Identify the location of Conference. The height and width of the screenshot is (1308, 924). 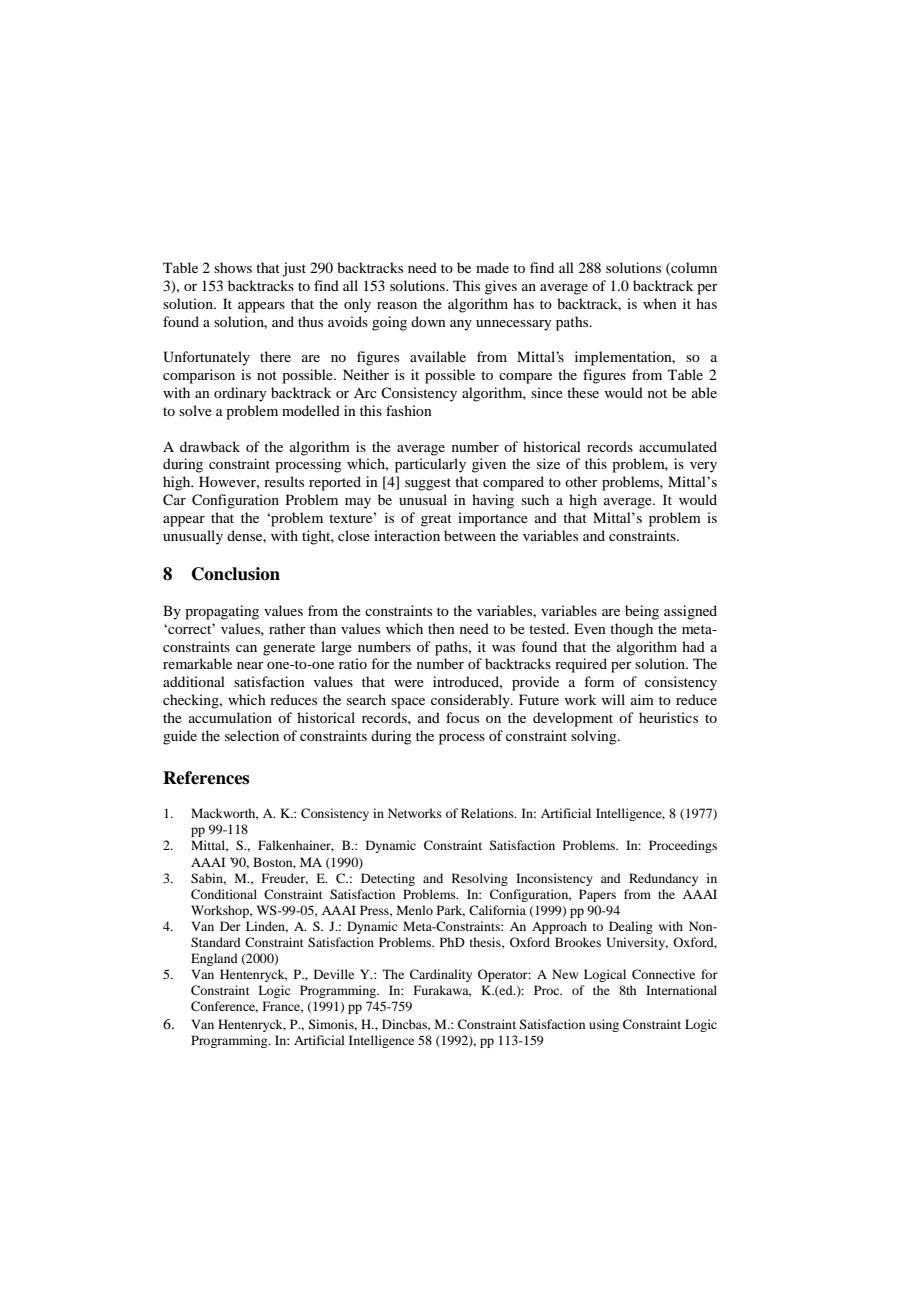
(224, 1007).
